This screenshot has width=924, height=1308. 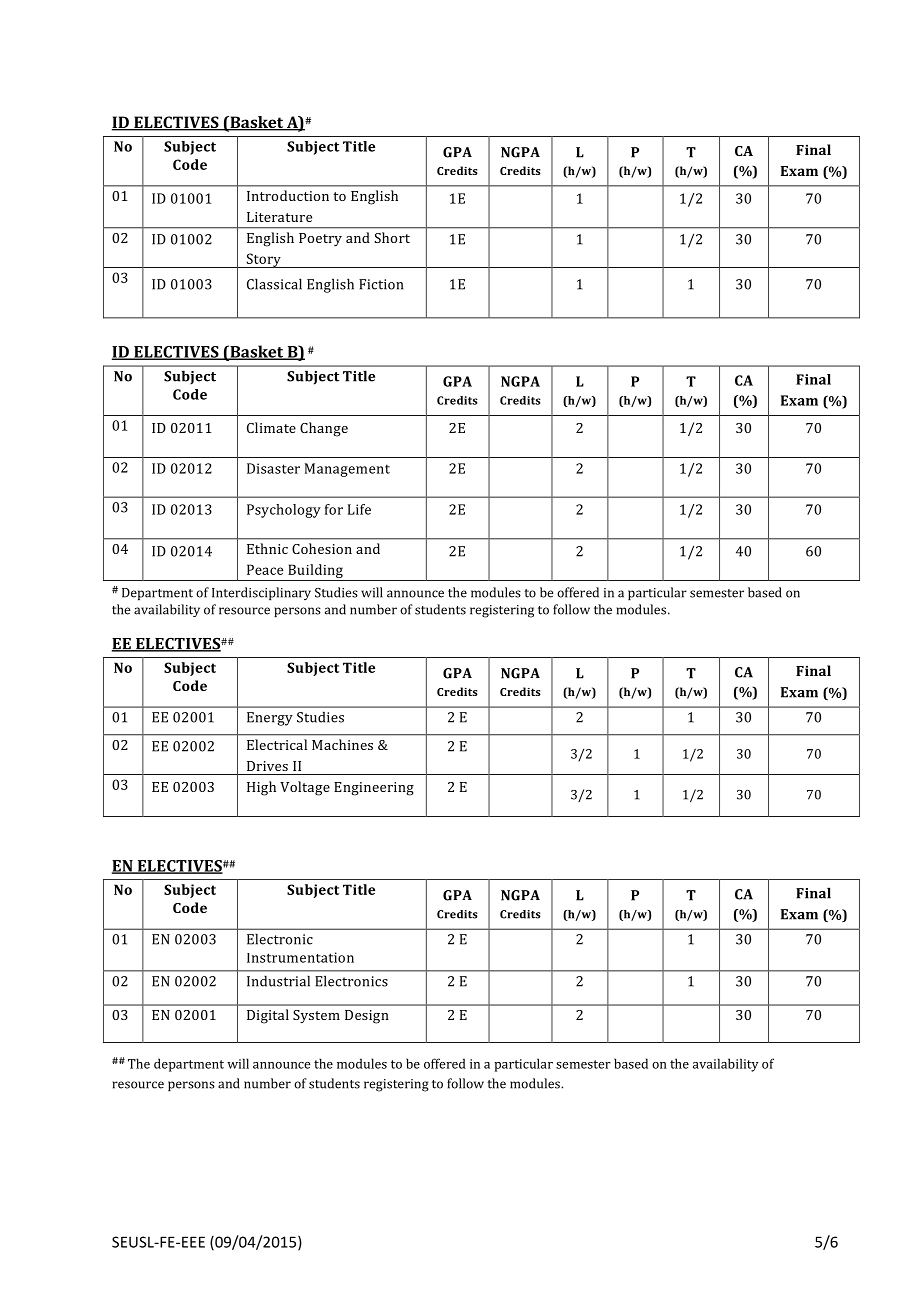 What do you see at coordinates (392, 237) in the screenshot?
I see `Short` at bounding box center [392, 237].
